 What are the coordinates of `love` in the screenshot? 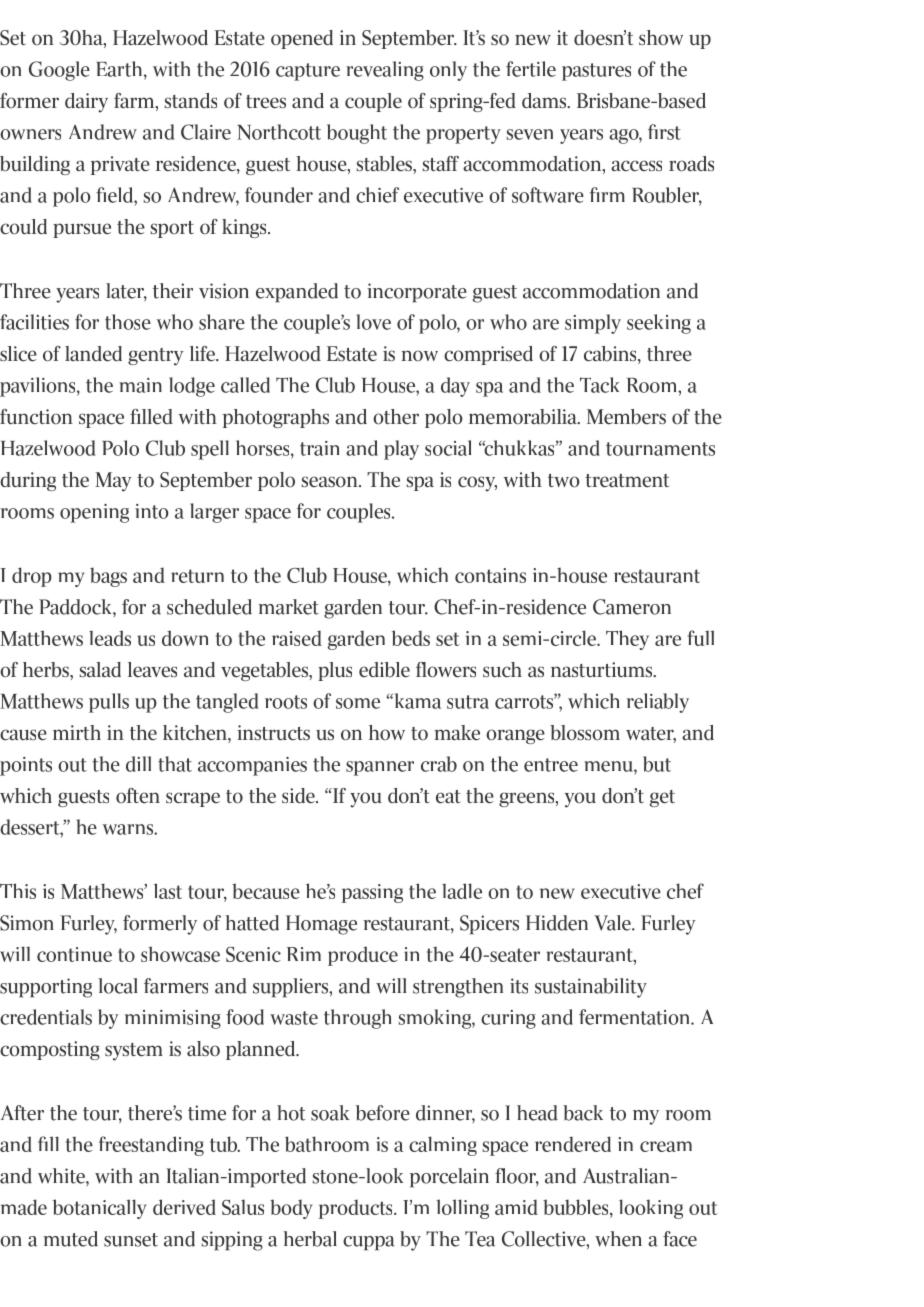 It's located at (374, 322).
